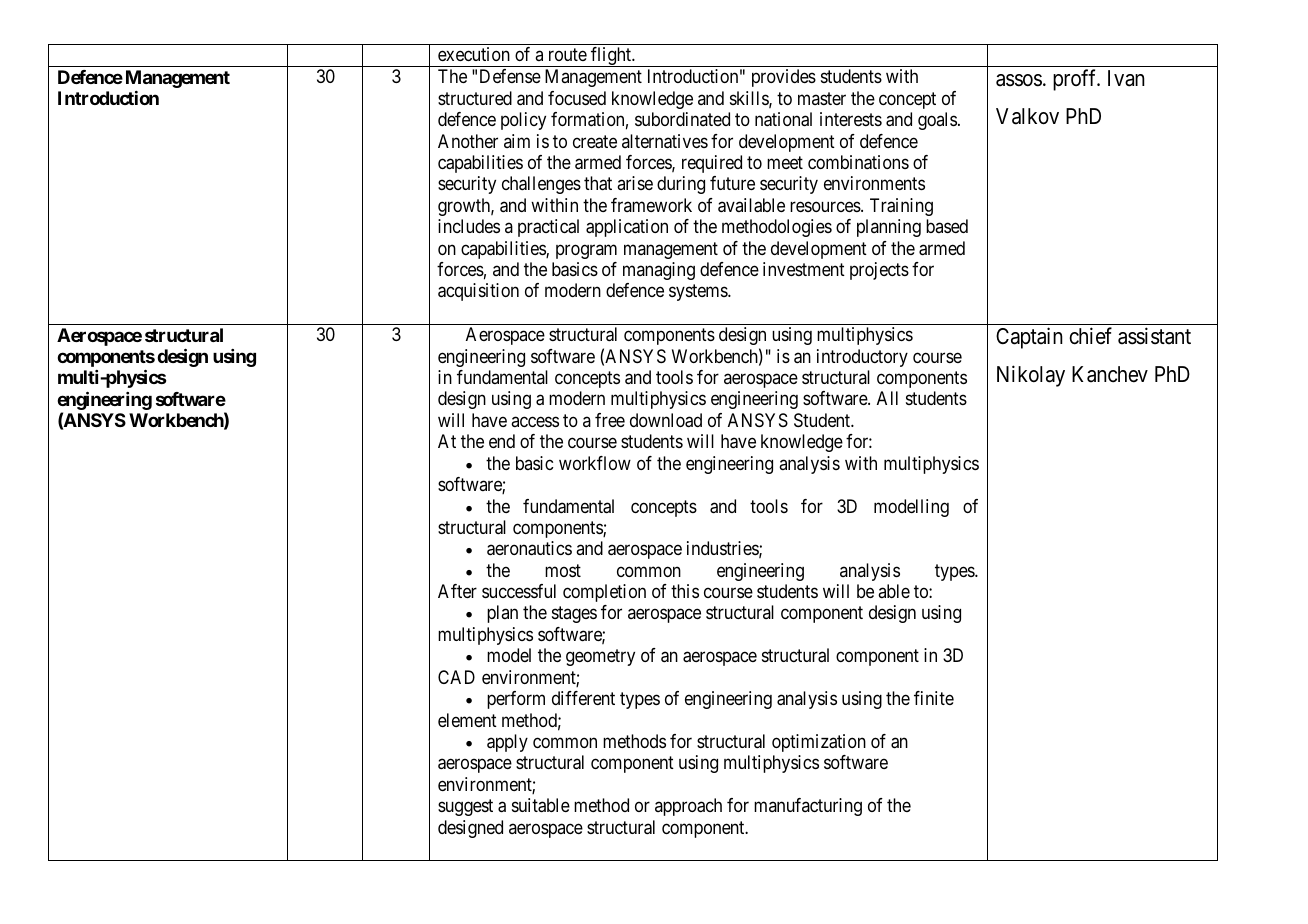 This document has height=924, width=1308. I want to click on manufacturing, so click(808, 807).
